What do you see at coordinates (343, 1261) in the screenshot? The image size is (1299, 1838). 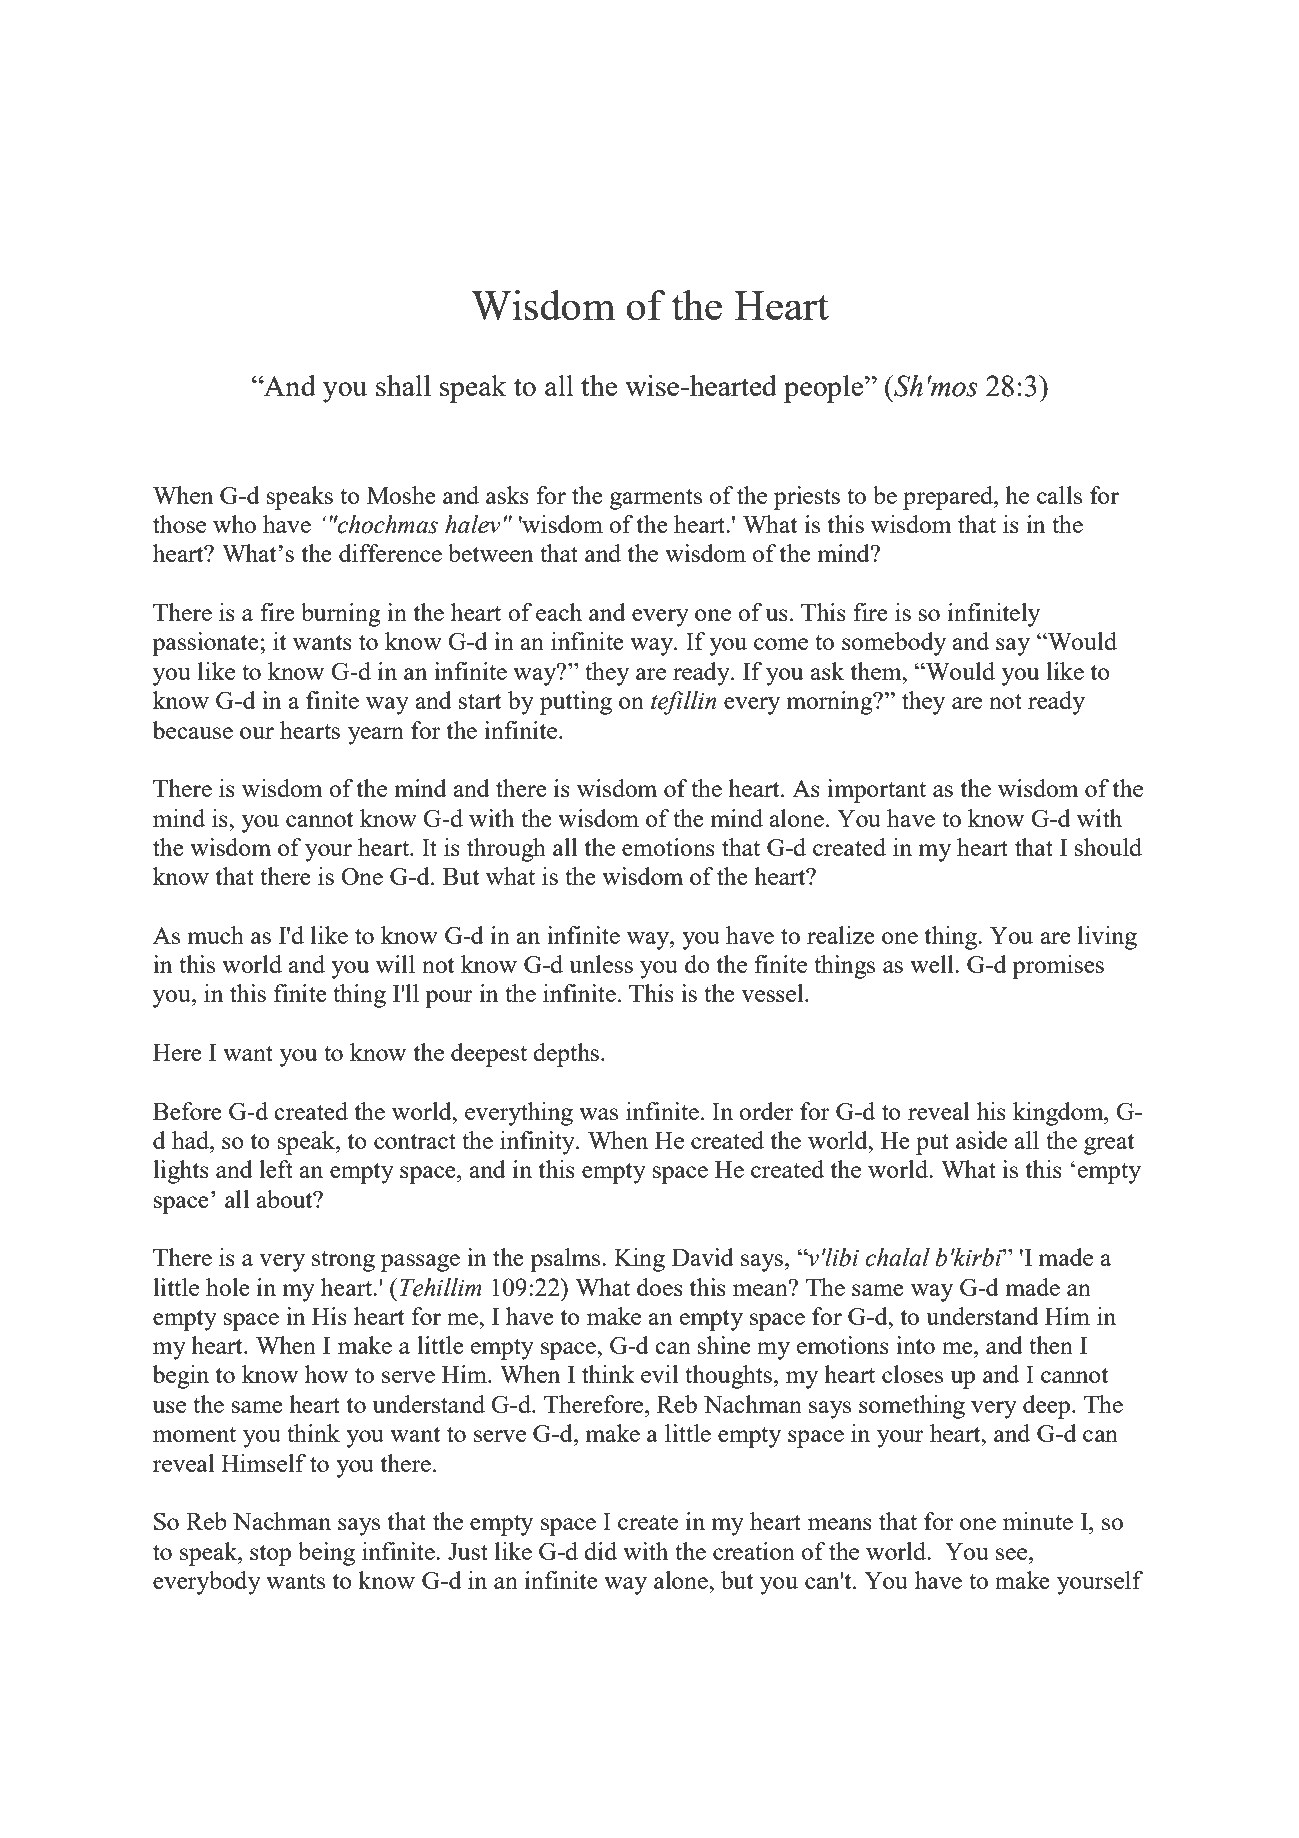 I see `strong` at bounding box center [343, 1261].
